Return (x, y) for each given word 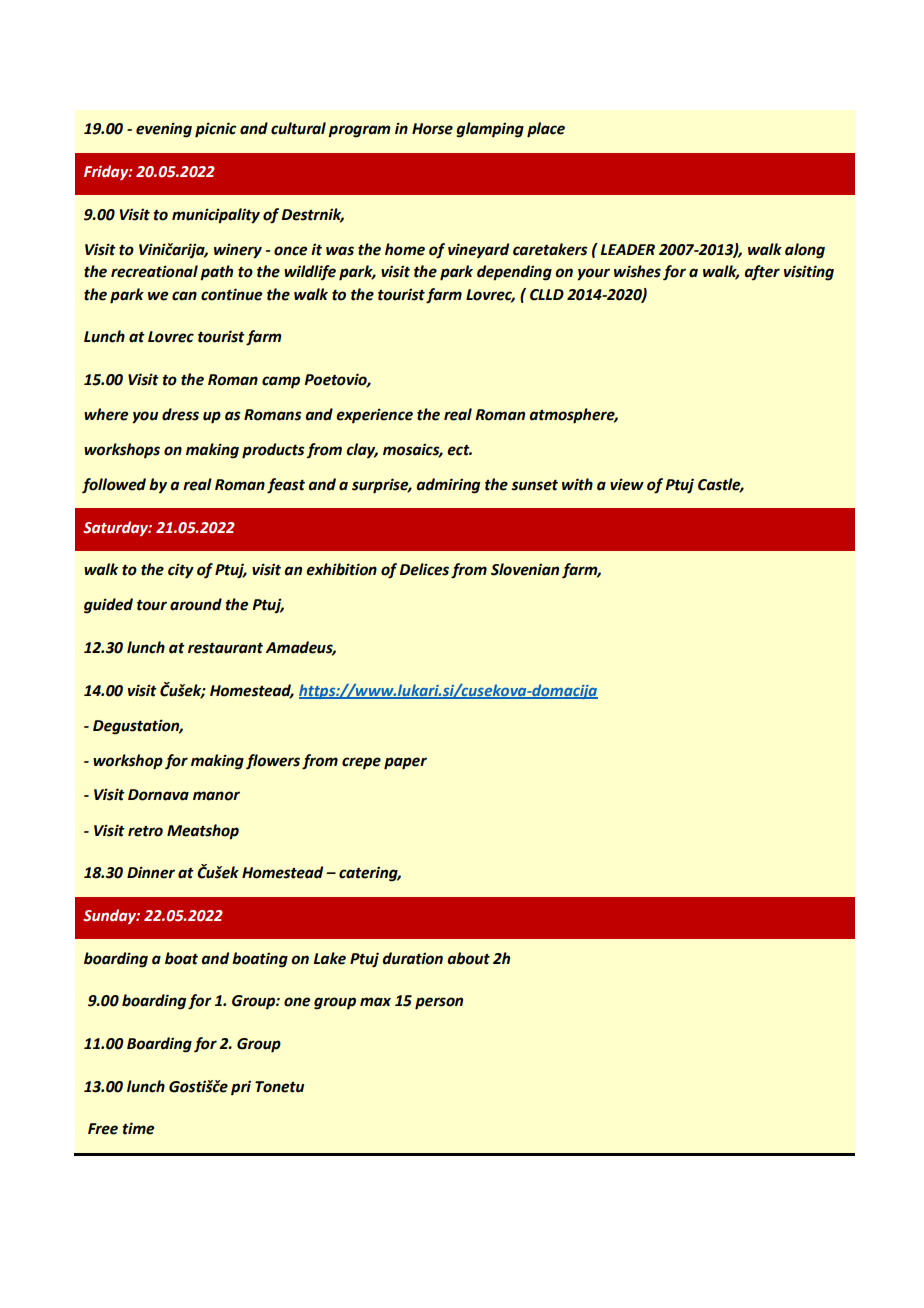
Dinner (151, 872)
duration (412, 958)
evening (164, 130)
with (577, 484)
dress (180, 414)
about (468, 958)
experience (374, 415)
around (196, 604)
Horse (432, 129)
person (439, 1003)
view (627, 484)
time (138, 1128)
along (805, 251)
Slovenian (525, 569)
